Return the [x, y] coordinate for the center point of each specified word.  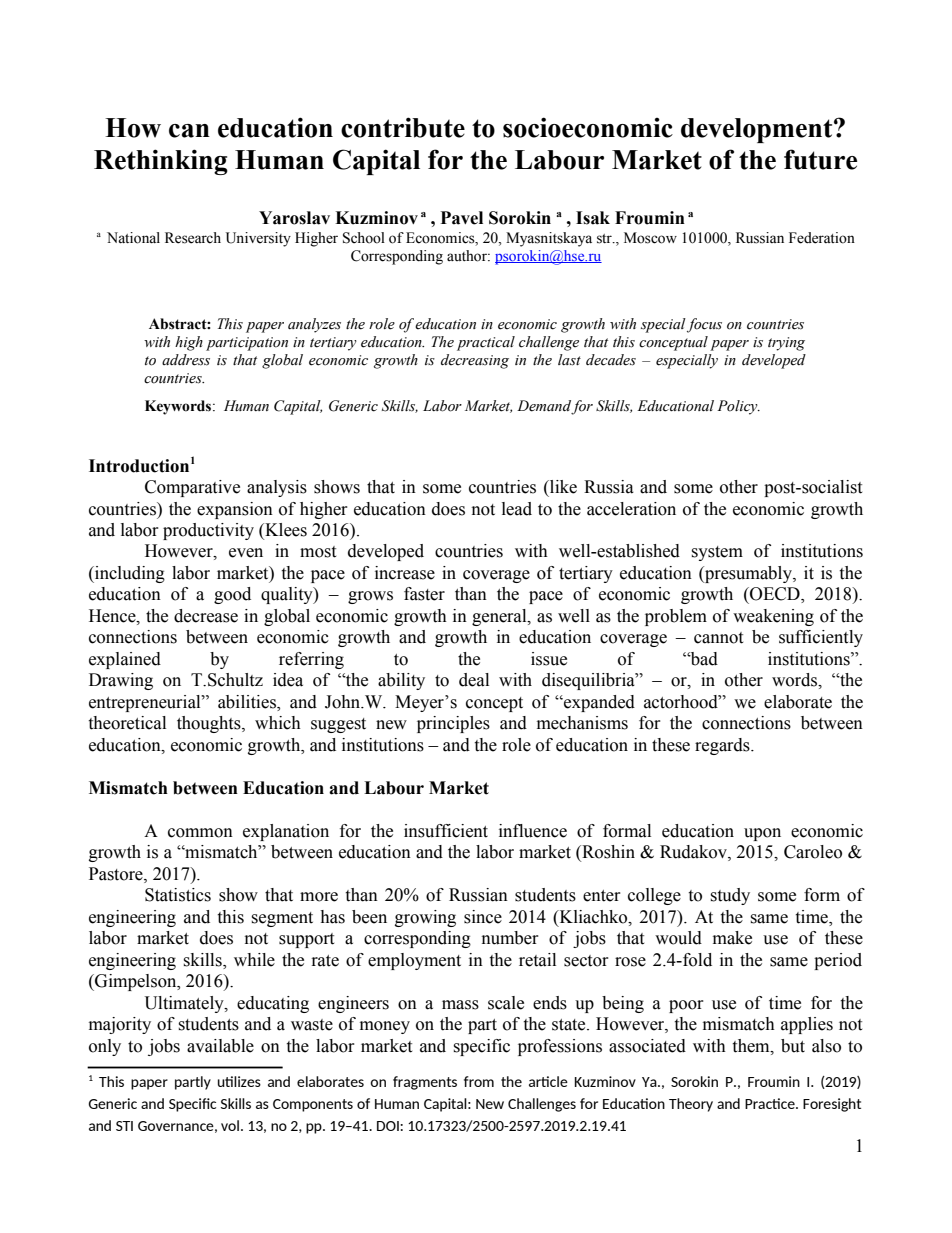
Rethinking [161, 162]
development [758, 130]
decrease [206, 616]
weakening [773, 617]
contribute [403, 127]
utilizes [239, 1081]
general [500, 617]
